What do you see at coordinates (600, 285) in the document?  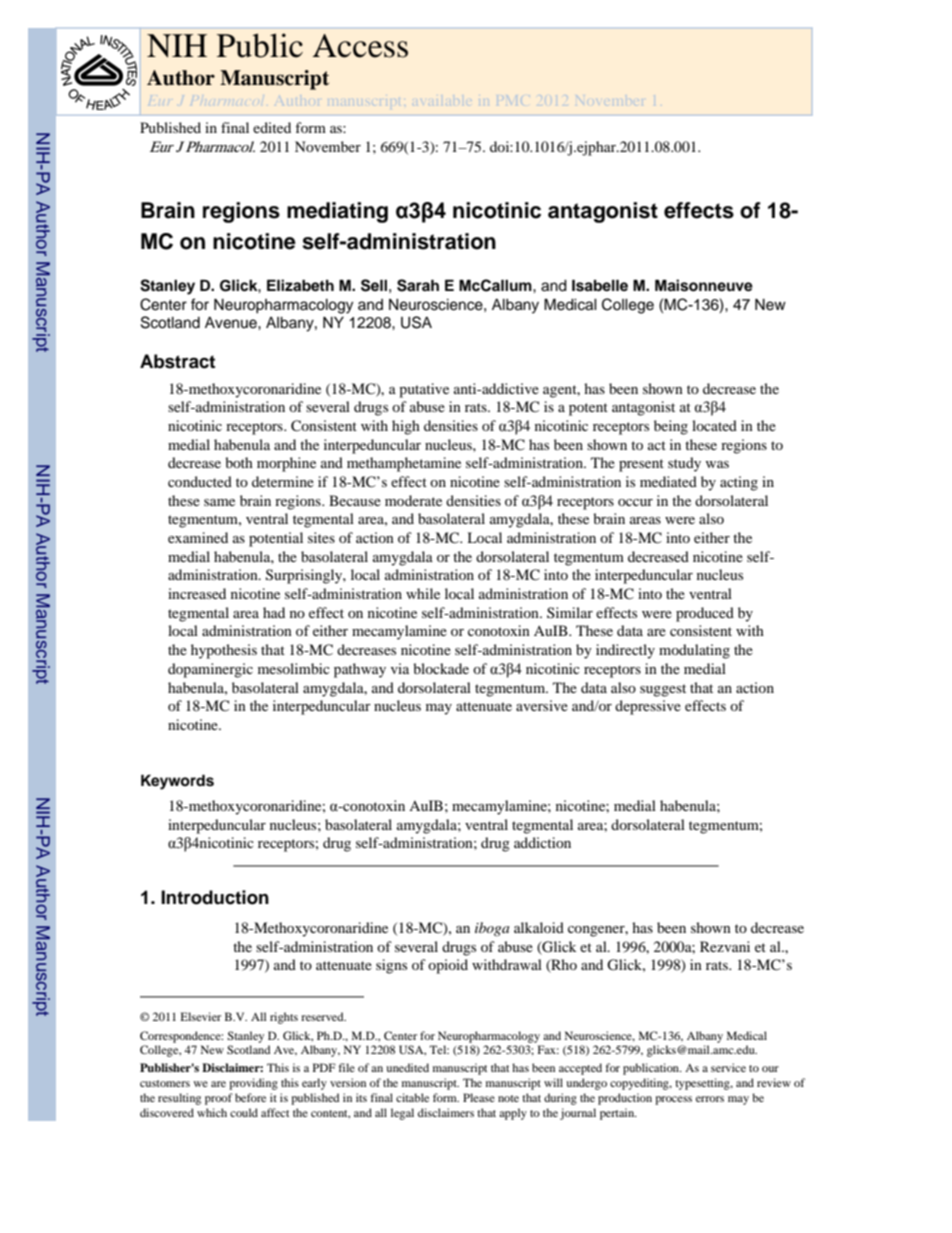 I see `Isabelle` at bounding box center [600, 285].
